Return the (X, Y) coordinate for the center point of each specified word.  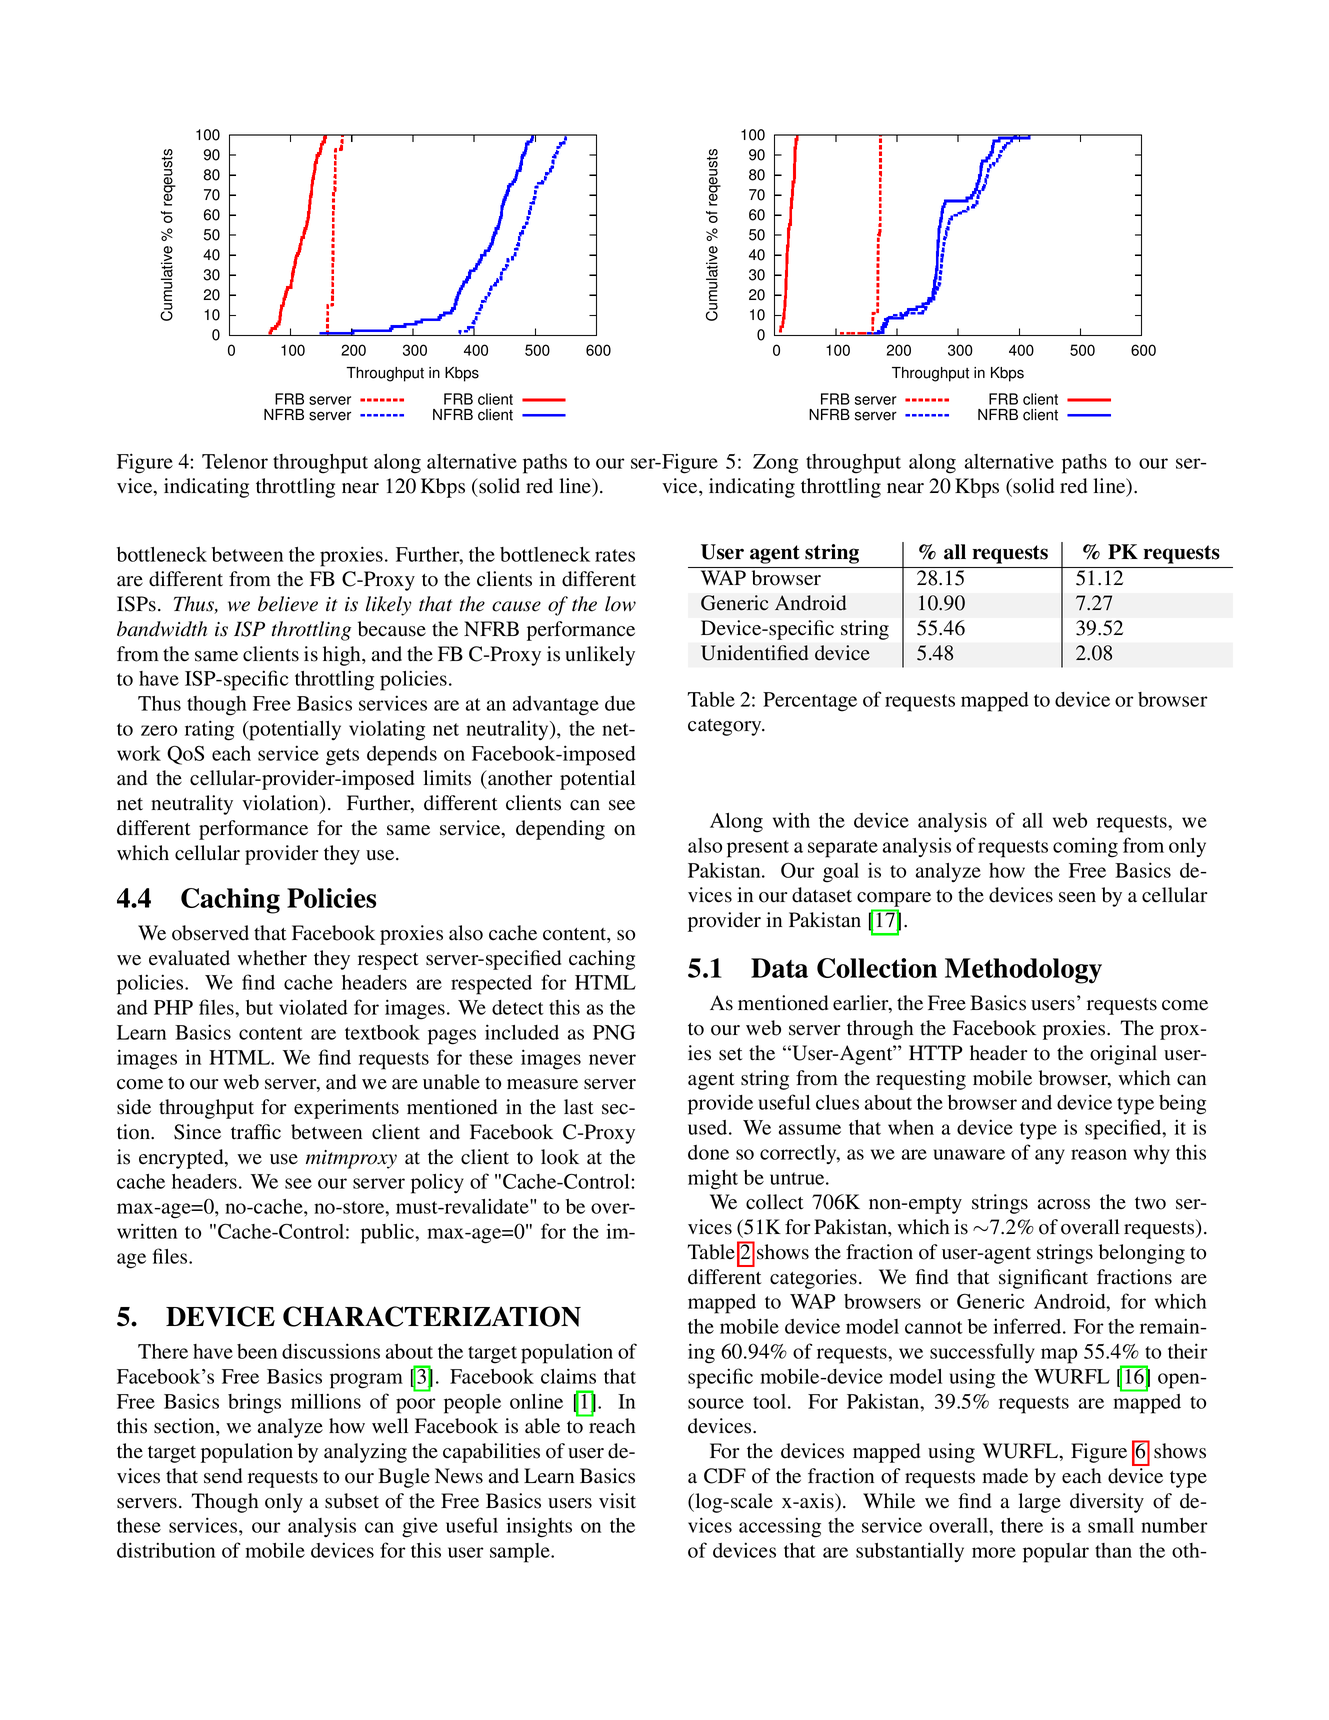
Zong (775, 464)
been (257, 1351)
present (758, 849)
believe (288, 604)
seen (1077, 897)
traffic (256, 1132)
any (1050, 1157)
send (223, 1476)
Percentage (810, 702)
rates (615, 555)
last (579, 1107)
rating (209, 730)
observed (210, 933)
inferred (1028, 1326)
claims (568, 1376)
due (620, 703)
